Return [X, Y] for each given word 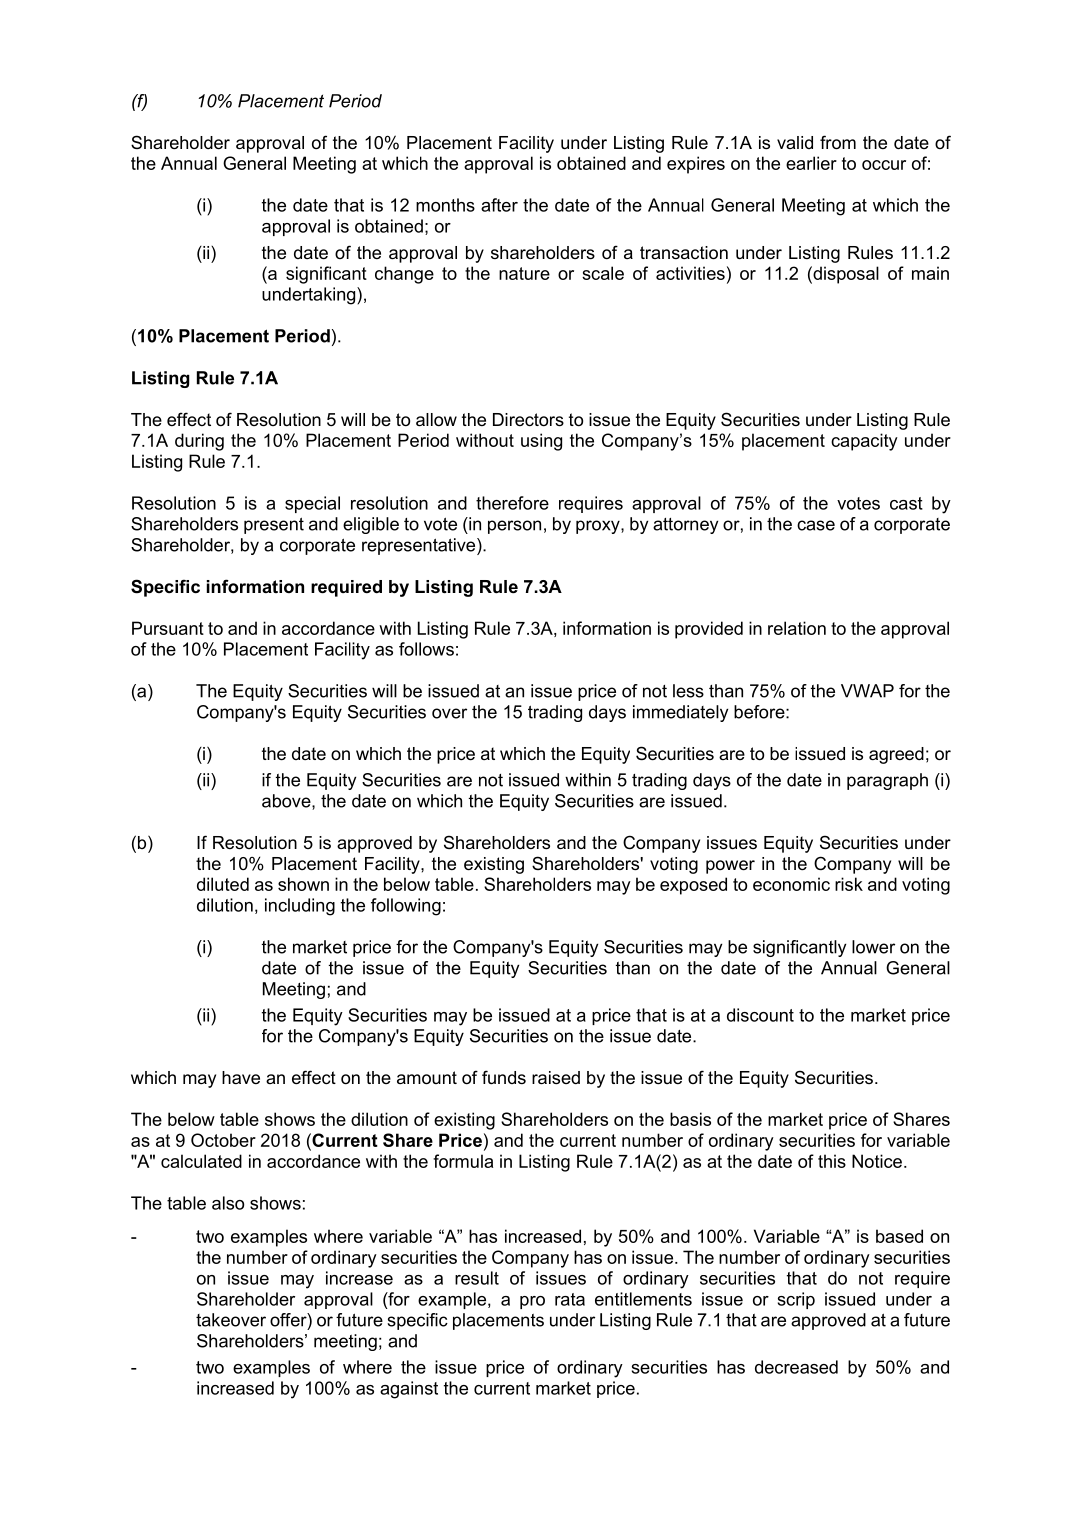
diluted [223, 884]
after [499, 205]
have [241, 1077]
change [404, 275]
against [409, 1390]
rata [570, 1299]
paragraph [887, 781]
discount [760, 1015]
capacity [864, 442]
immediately [680, 713]
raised [556, 1078]
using [541, 442]
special [312, 504]
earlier [811, 163]
